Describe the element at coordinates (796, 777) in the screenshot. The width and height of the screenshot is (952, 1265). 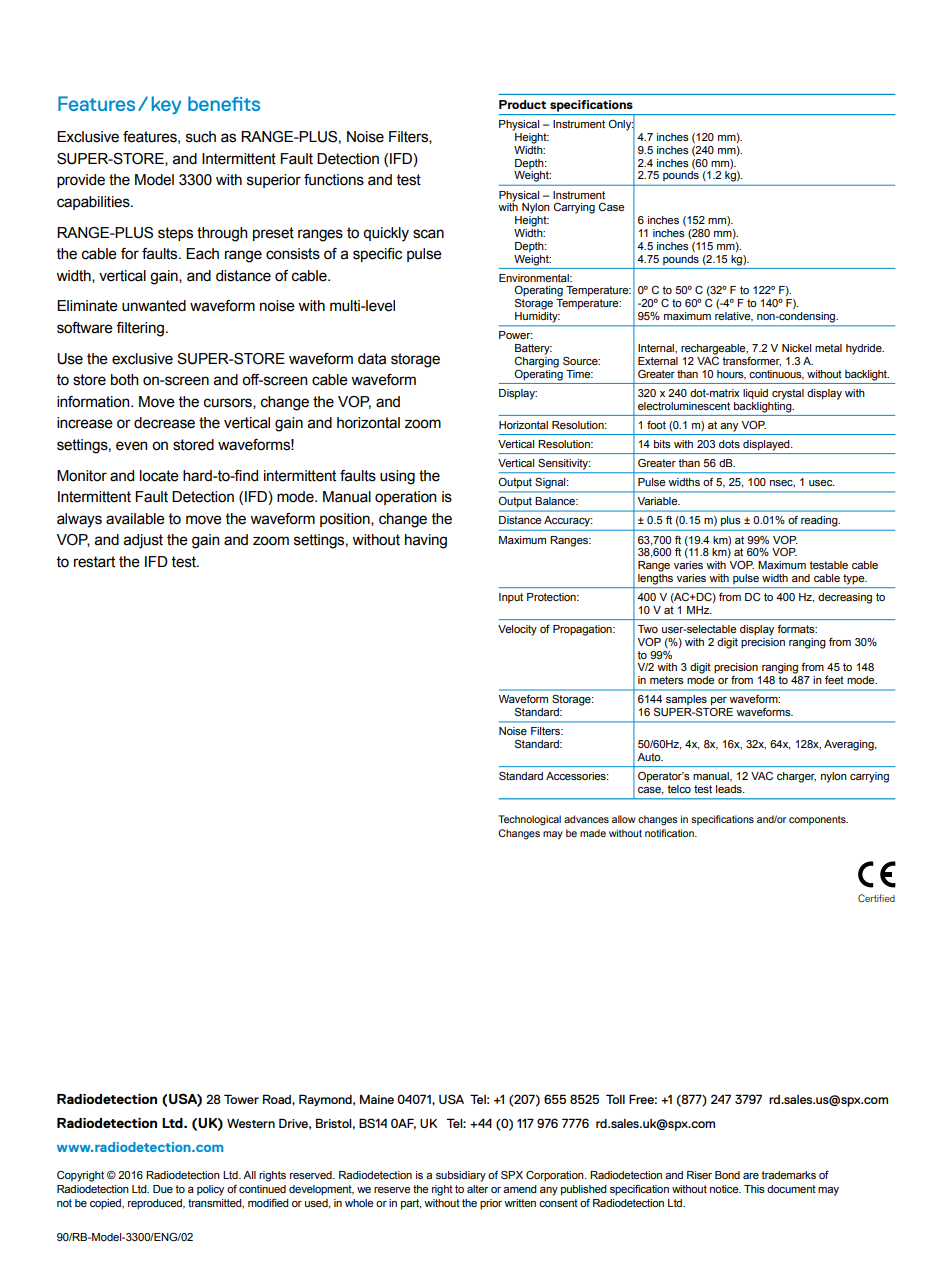
I see `charger` at that location.
